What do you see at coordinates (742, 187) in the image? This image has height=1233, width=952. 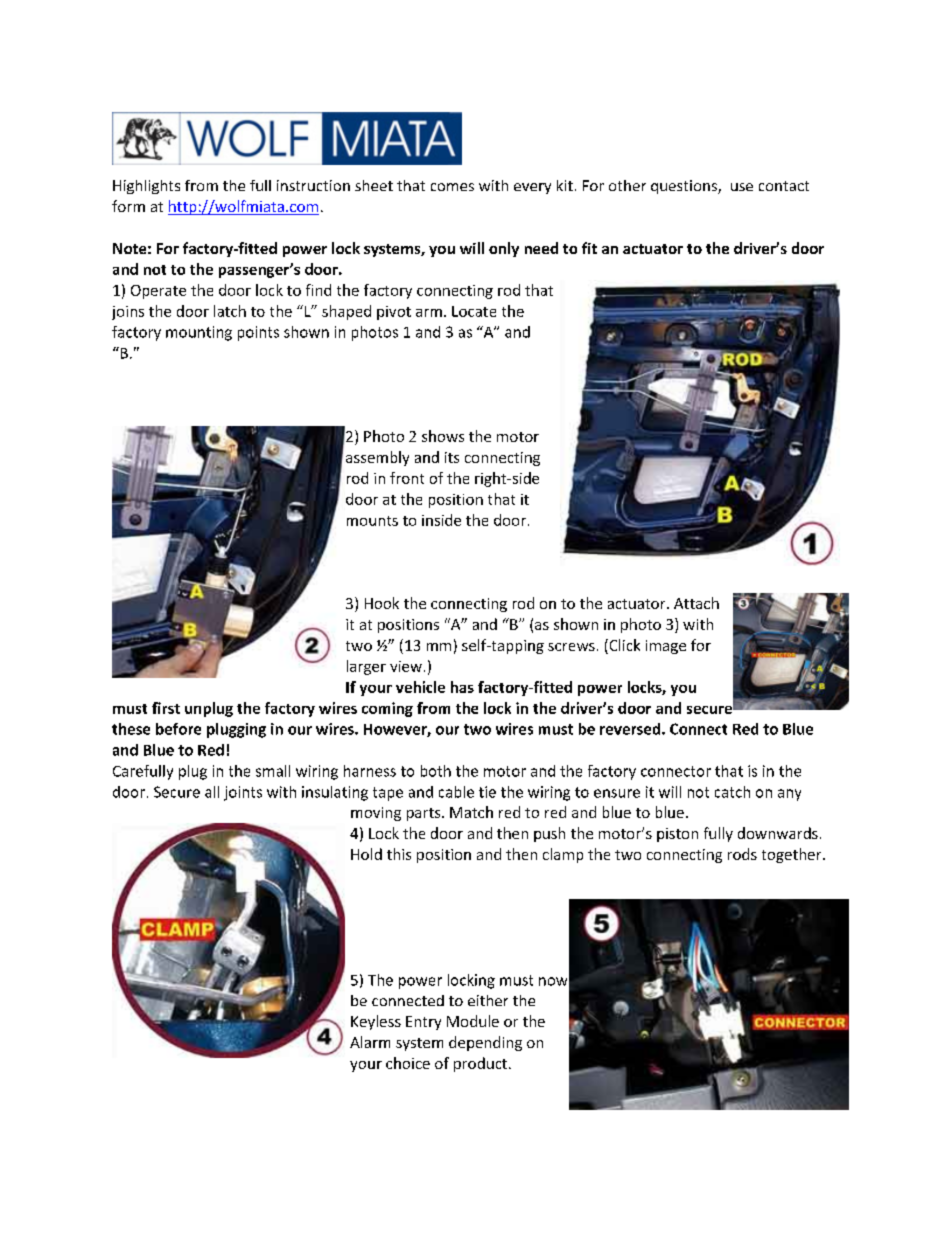 I see `use` at bounding box center [742, 187].
